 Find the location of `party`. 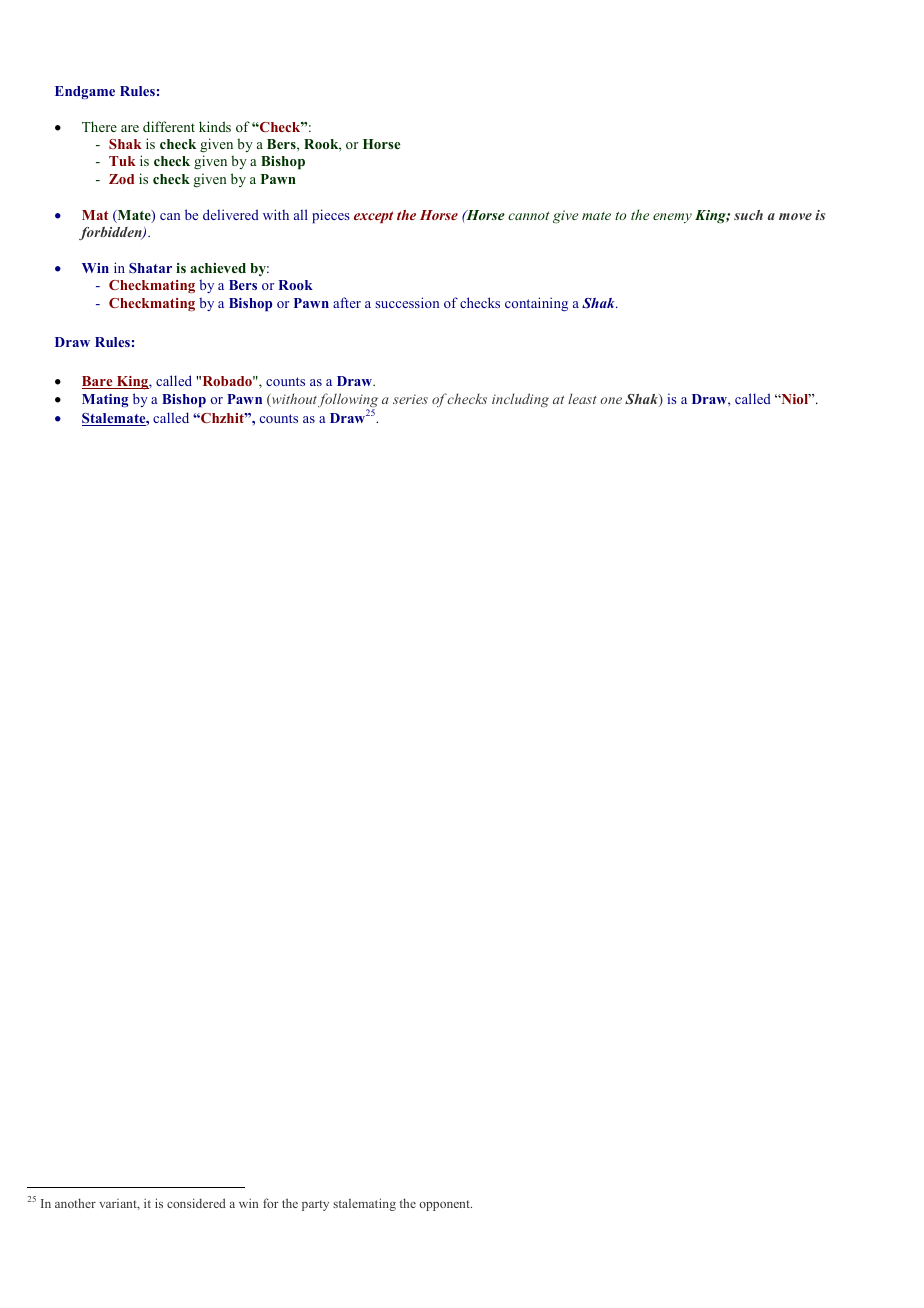

party is located at coordinates (315, 1205).
